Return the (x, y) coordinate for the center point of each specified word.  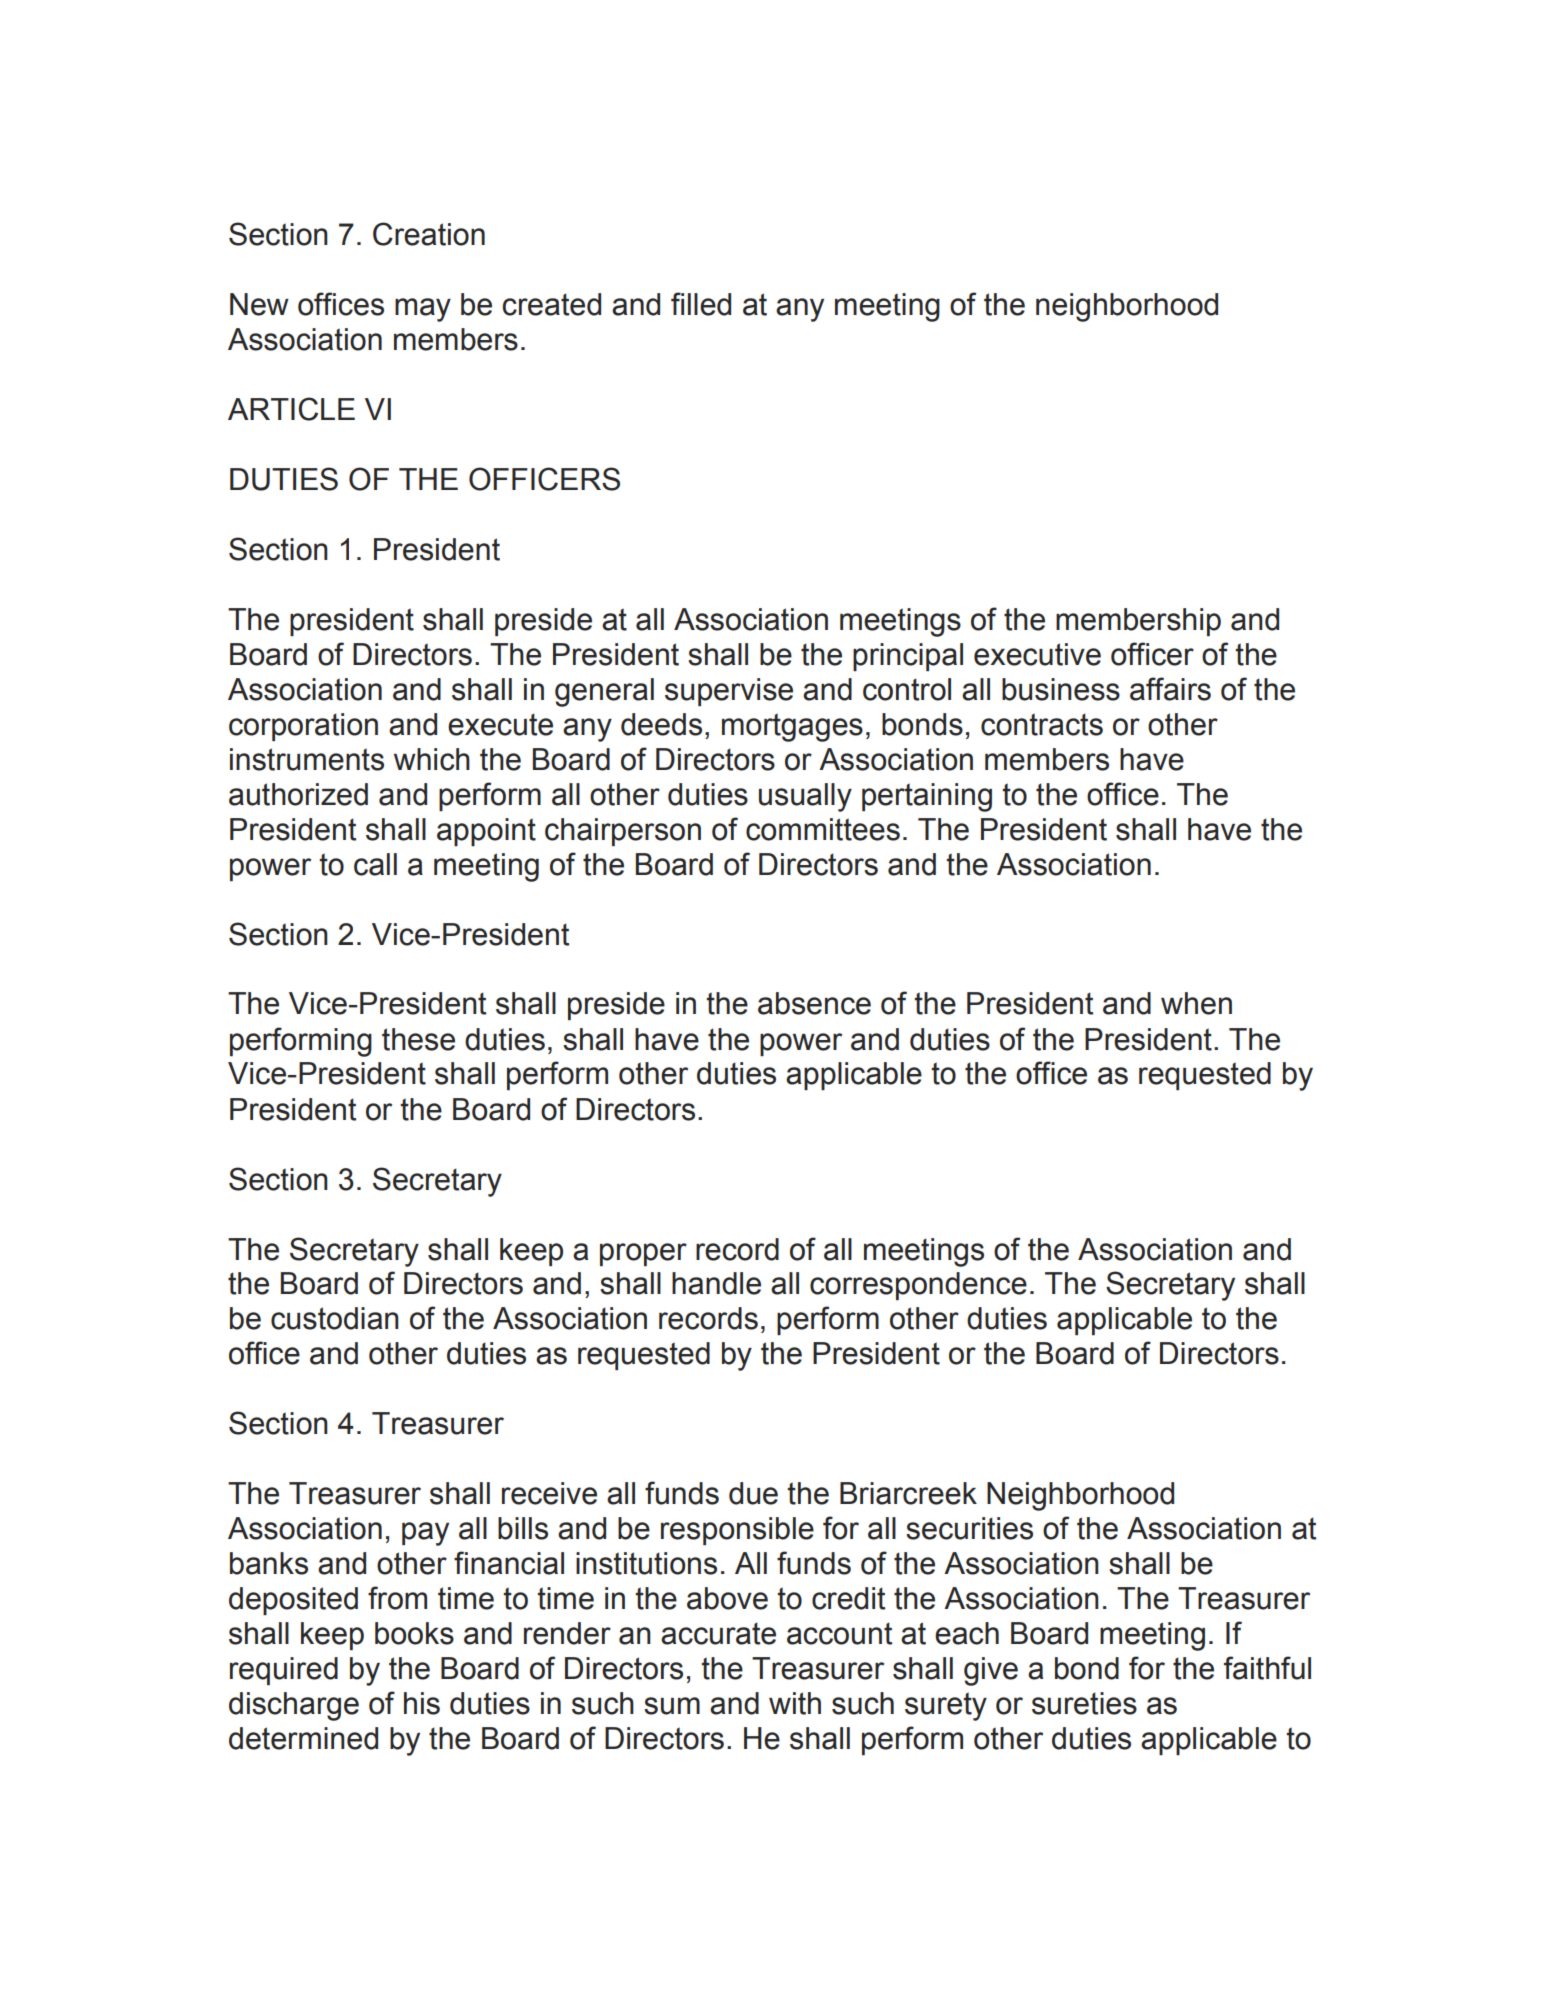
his (422, 1703)
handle (716, 1283)
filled (701, 304)
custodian (335, 1318)
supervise (729, 692)
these (418, 1039)
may (423, 310)
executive (1037, 654)
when (1196, 1003)
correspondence (918, 1286)
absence (814, 1003)
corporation (303, 727)
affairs (1170, 689)
